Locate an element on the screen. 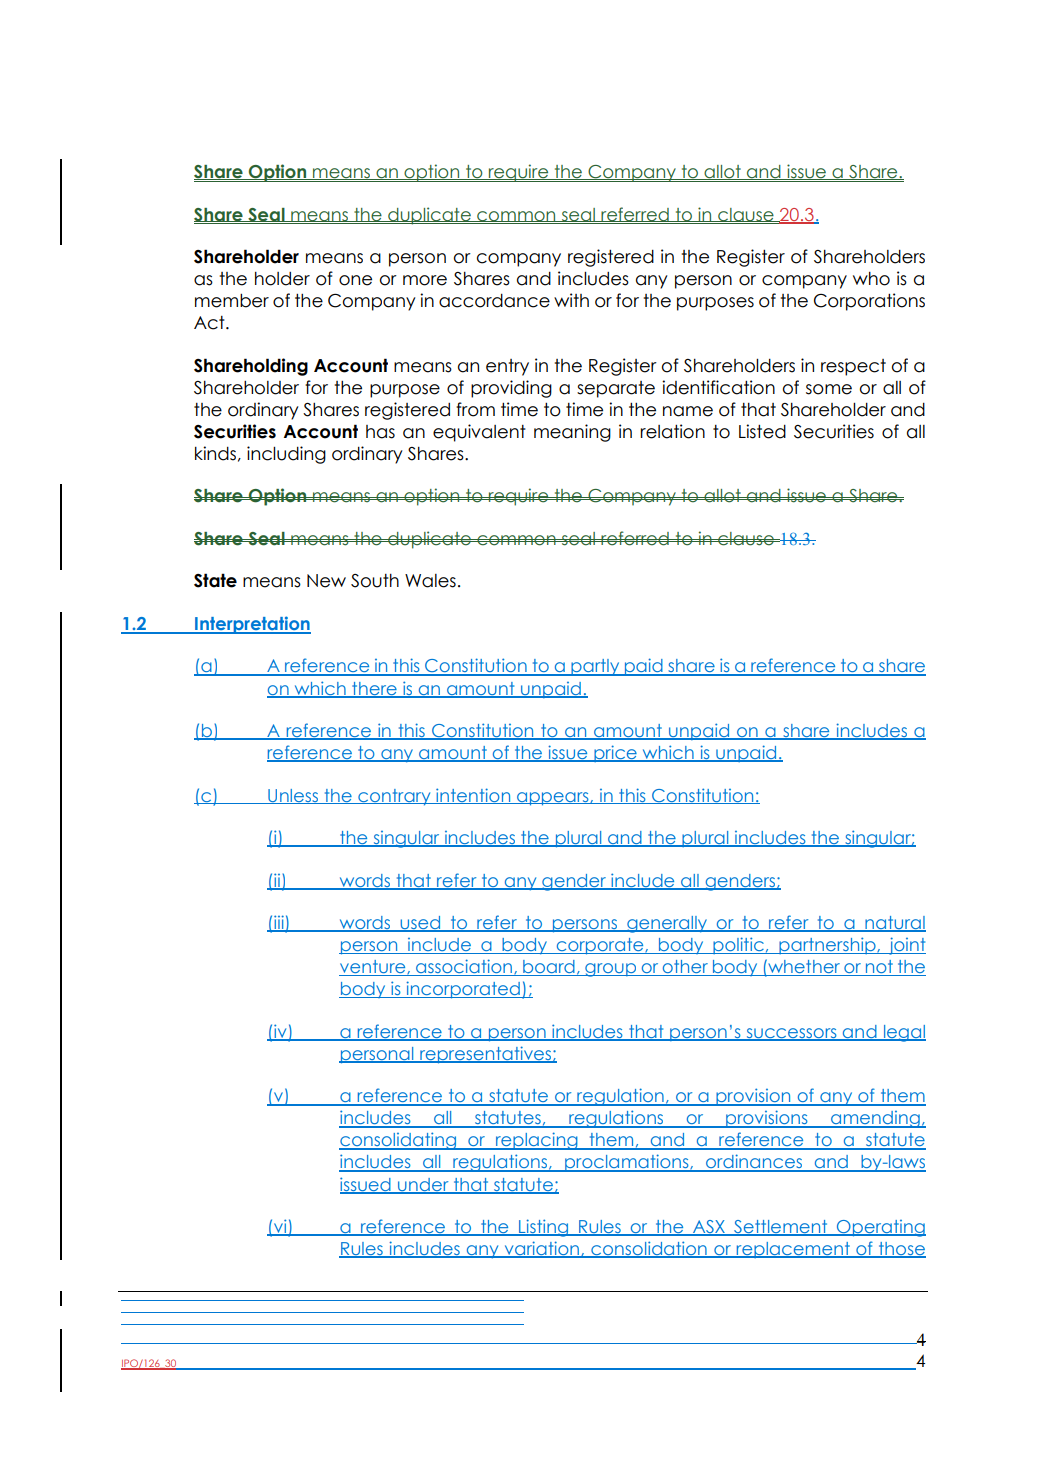  under is located at coordinates (423, 1185).
